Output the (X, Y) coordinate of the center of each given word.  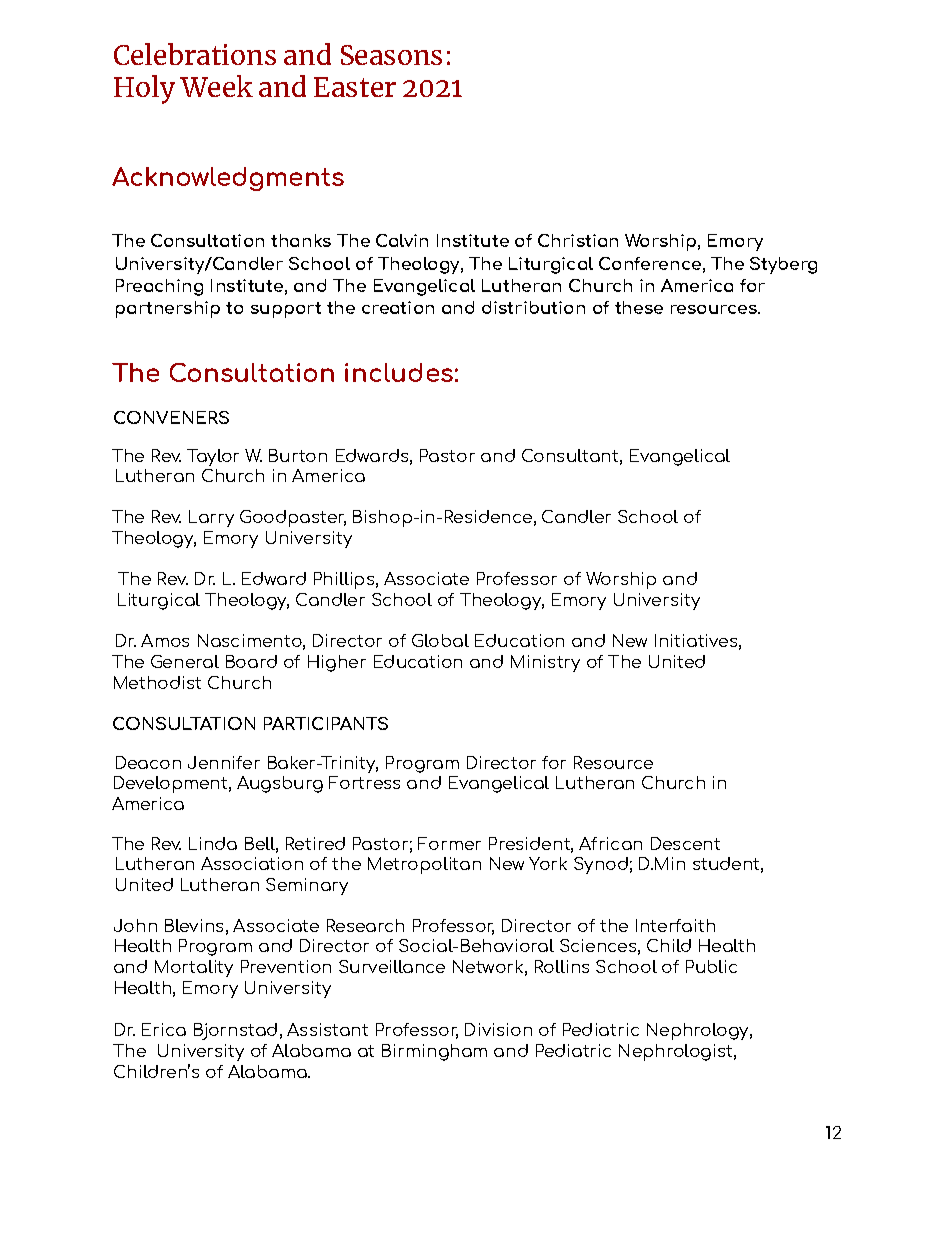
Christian (578, 240)
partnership (168, 309)
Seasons (391, 55)
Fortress (364, 782)
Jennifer (224, 762)
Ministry (545, 663)
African (610, 843)
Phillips (344, 580)
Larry (211, 518)
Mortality (194, 968)
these (639, 307)
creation (398, 307)
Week (216, 86)
